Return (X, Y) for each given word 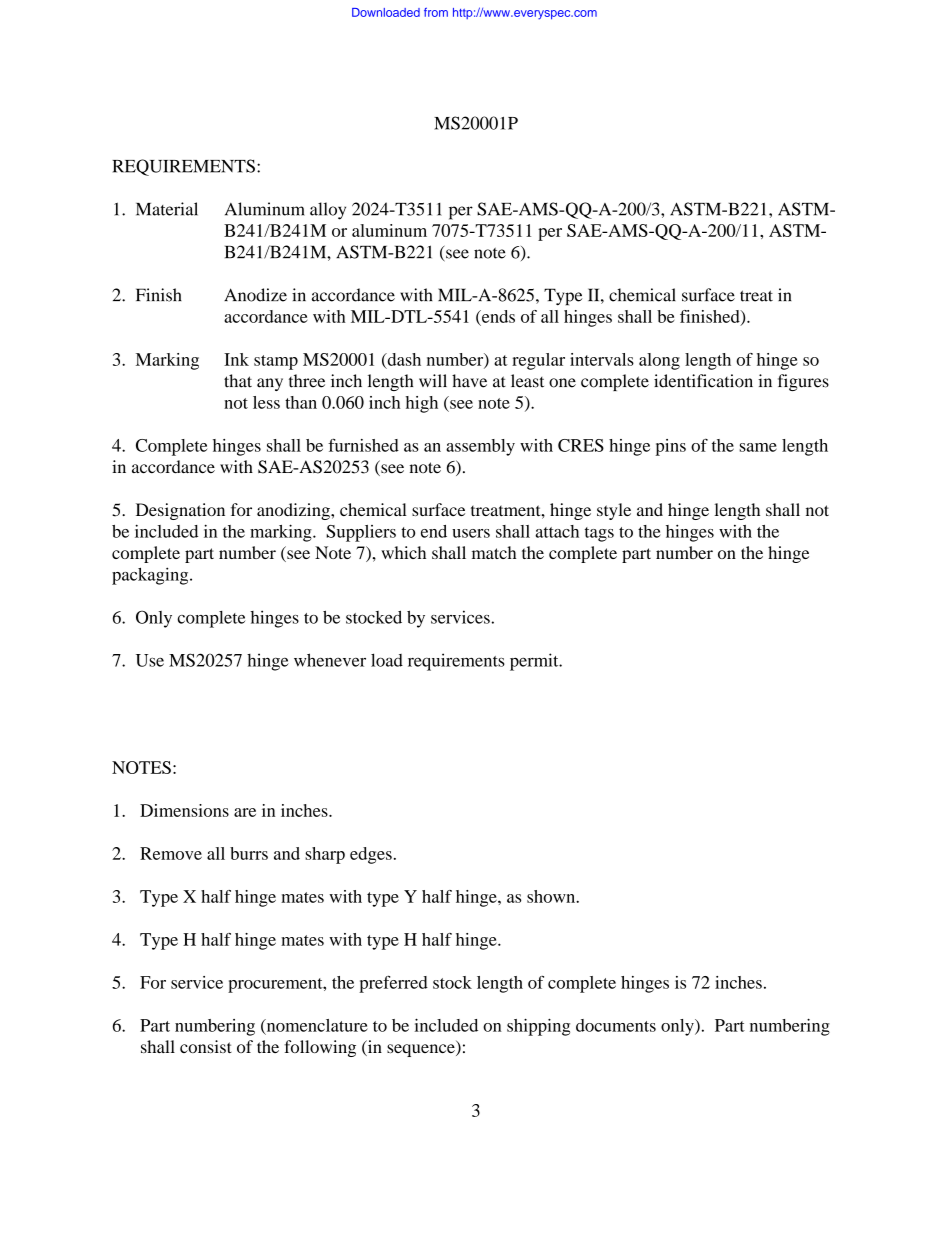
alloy (328, 211)
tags (599, 534)
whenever (330, 660)
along (659, 361)
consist (206, 1046)
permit (535, 662)
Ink (236, 359)
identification (703, 381)
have (469, 381)
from (436, 12)
